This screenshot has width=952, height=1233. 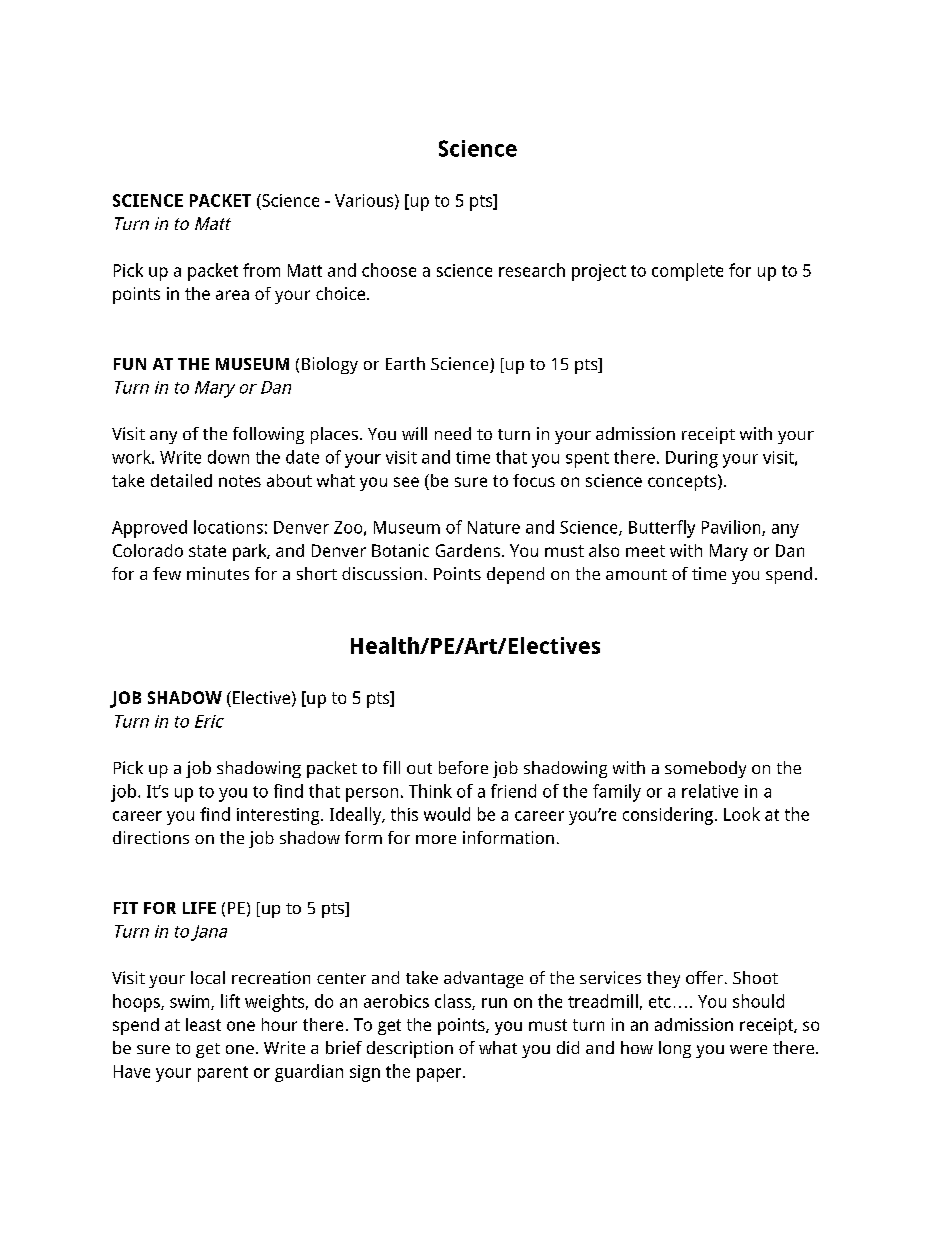 What do you see at coordinates (151, 837) in the screenshot?
I see `directions` at bounding box center [151, 837].
